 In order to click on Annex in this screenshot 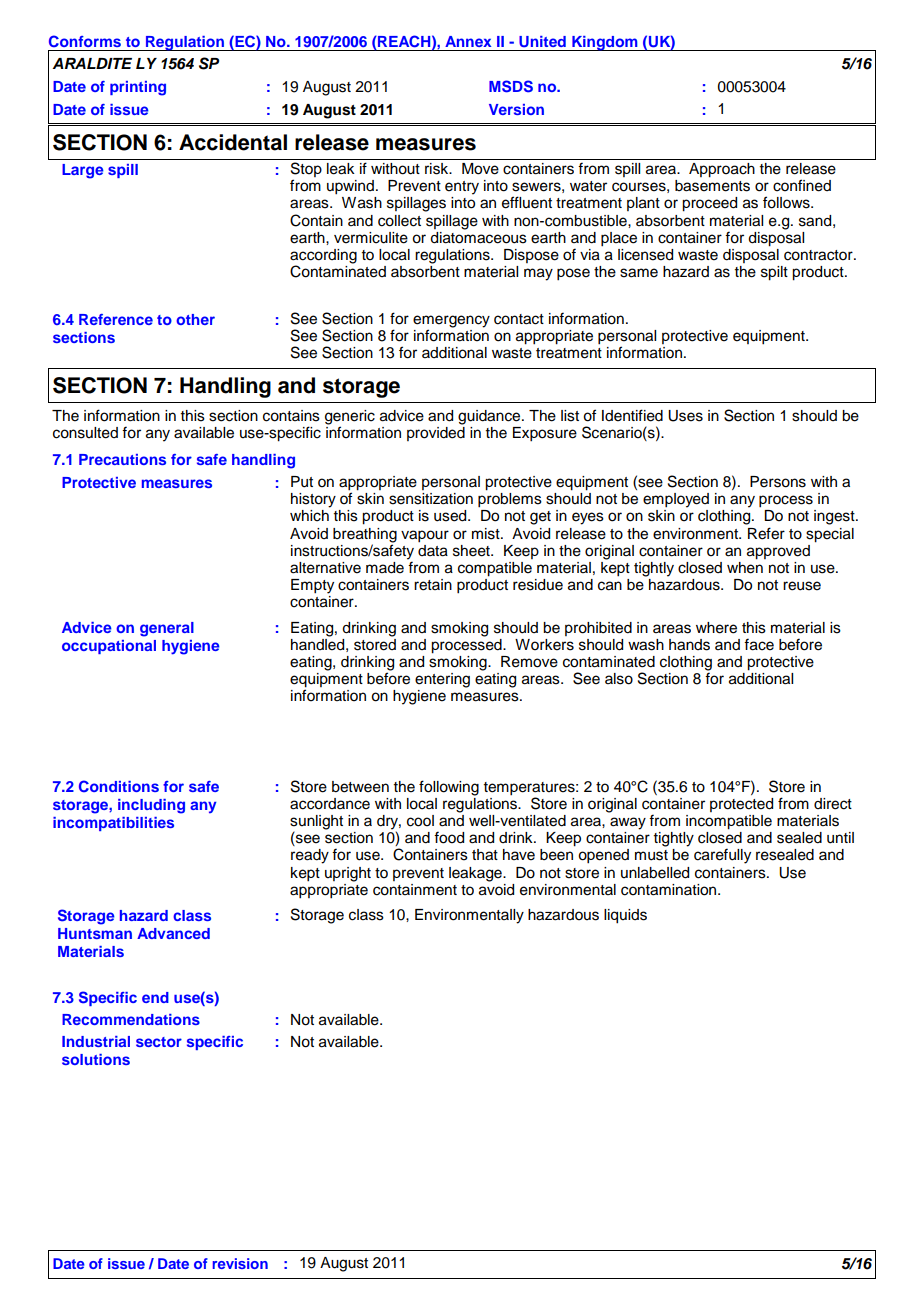, I will do `click(468, 41)`.
